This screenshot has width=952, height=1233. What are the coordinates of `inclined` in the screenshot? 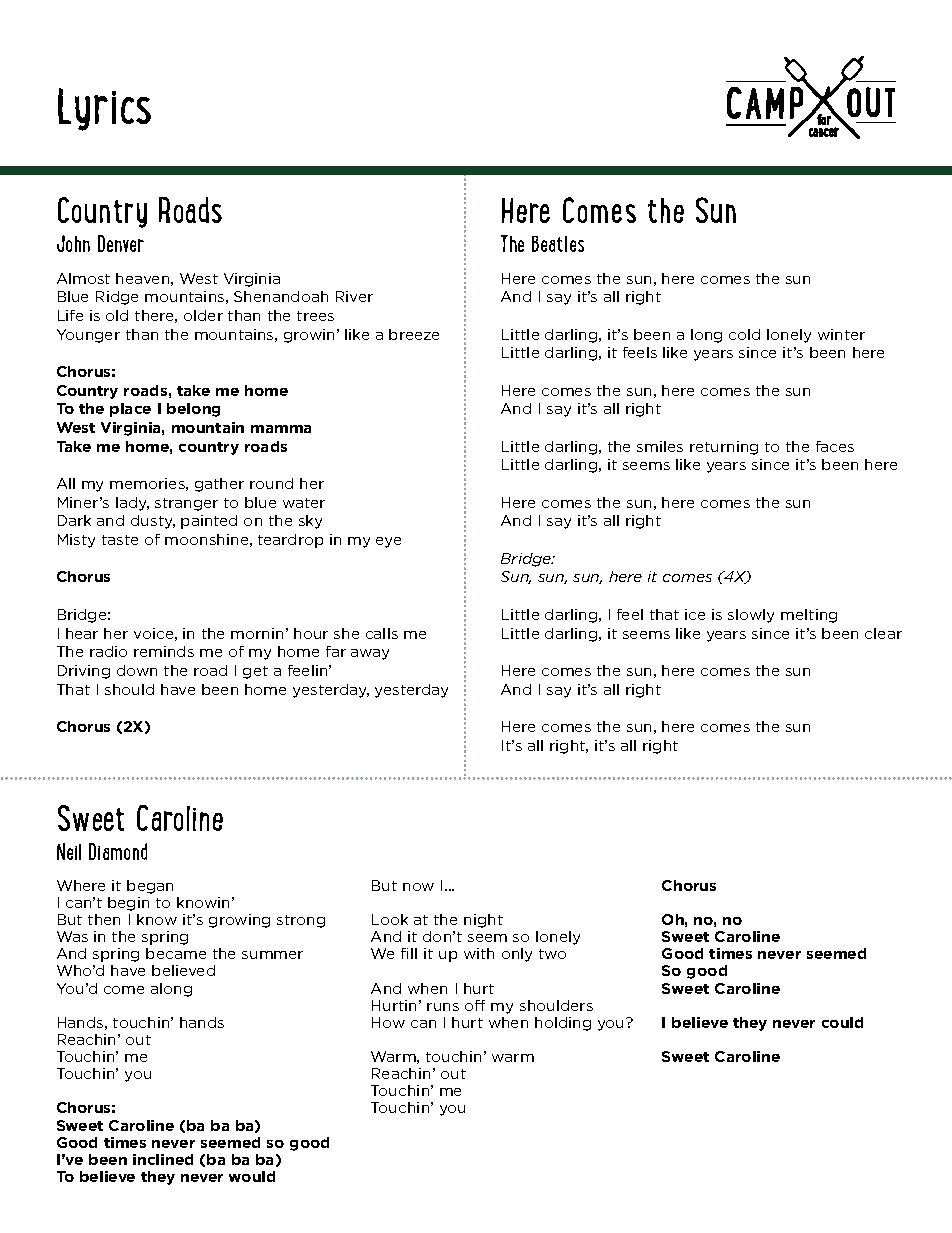 It's located at (163, 1159).
